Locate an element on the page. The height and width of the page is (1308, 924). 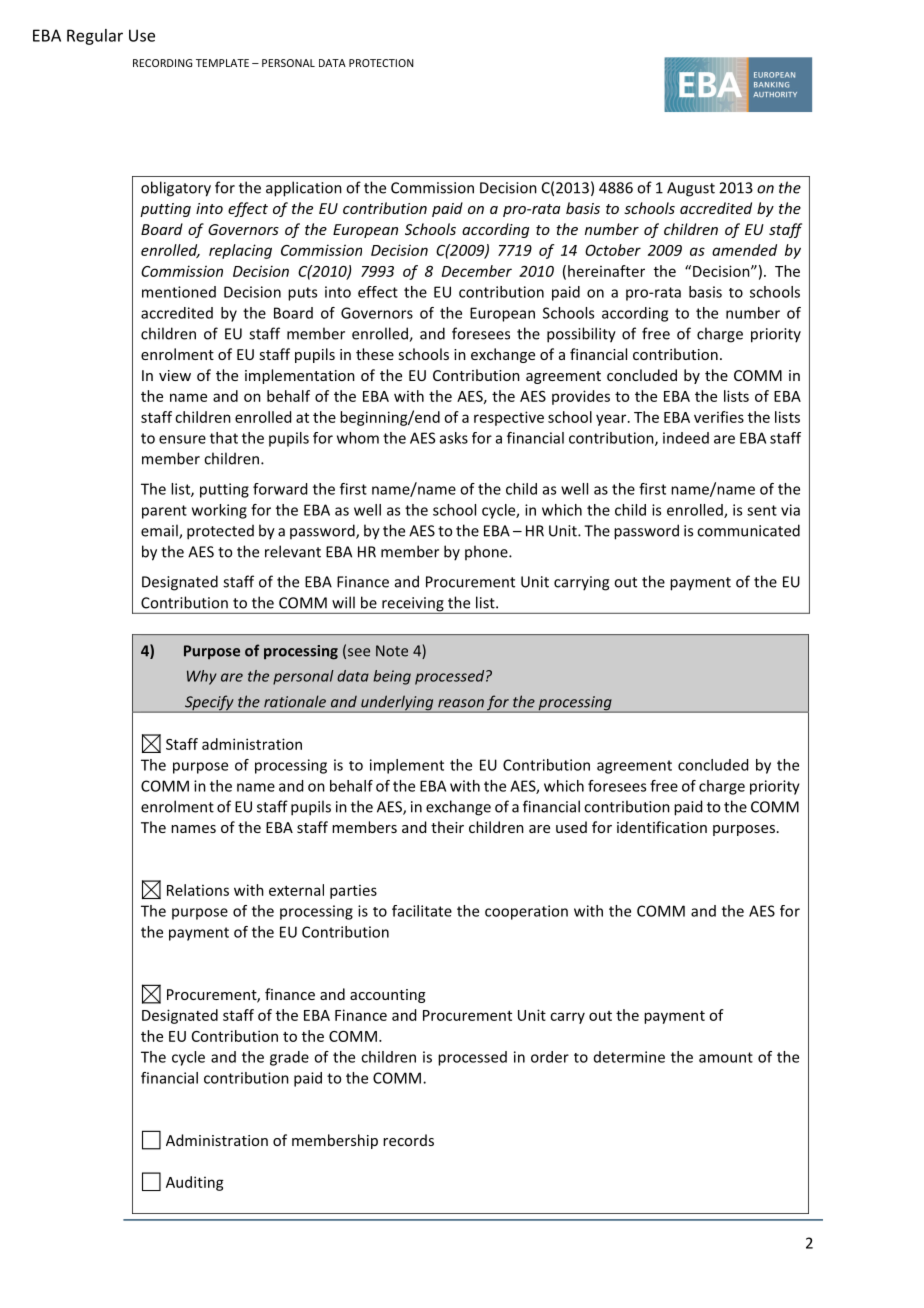
amount is located at coordinates (726, 1057).
